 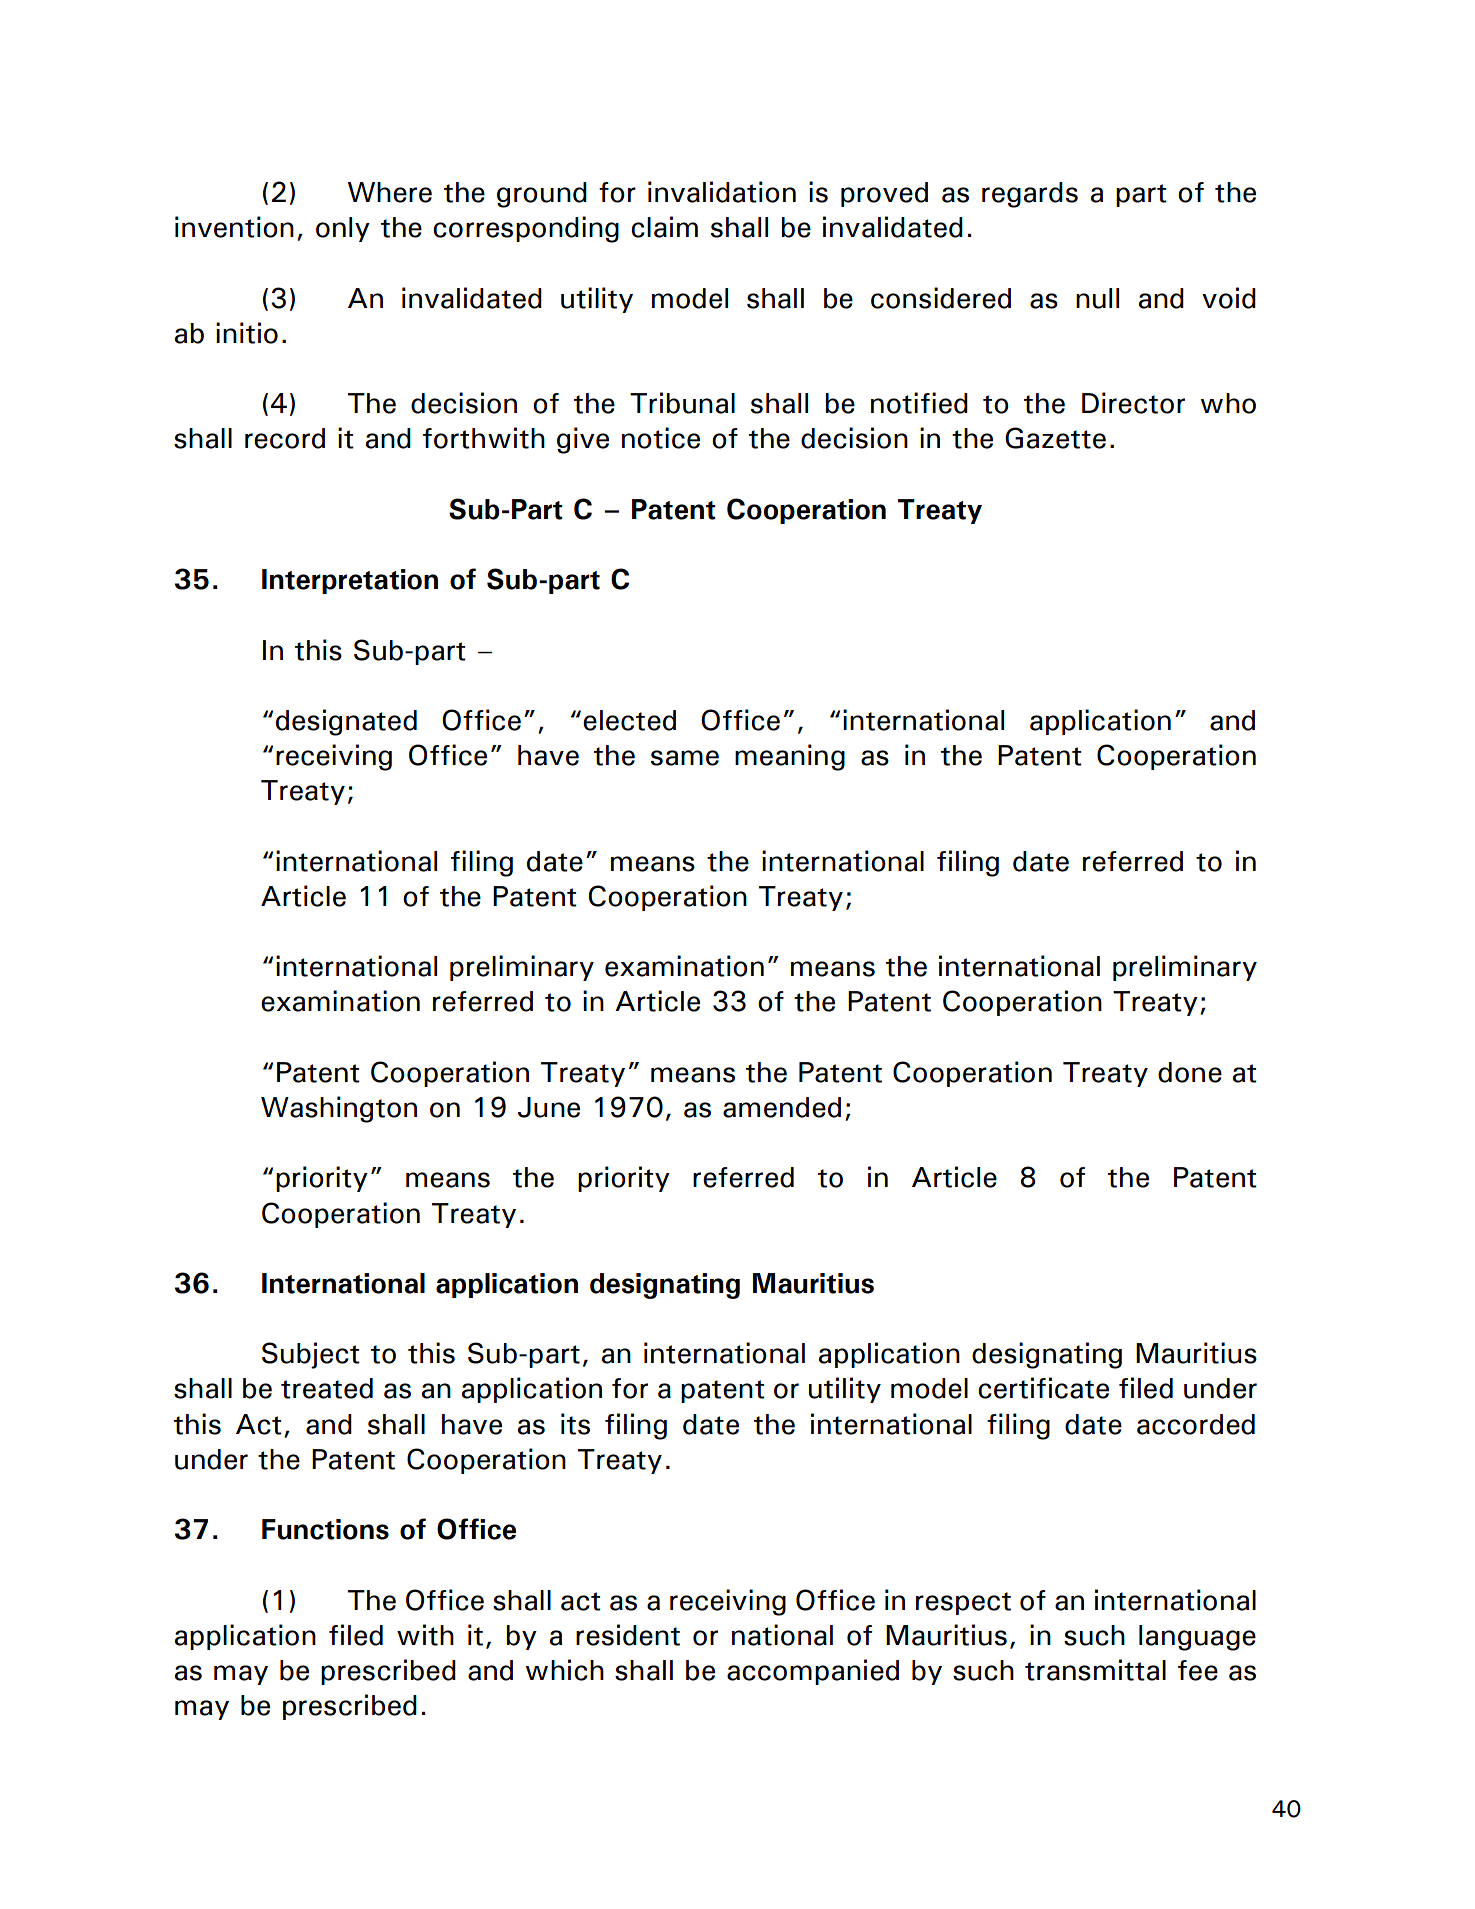 I want to click on only, so click(x=343, y=229).
